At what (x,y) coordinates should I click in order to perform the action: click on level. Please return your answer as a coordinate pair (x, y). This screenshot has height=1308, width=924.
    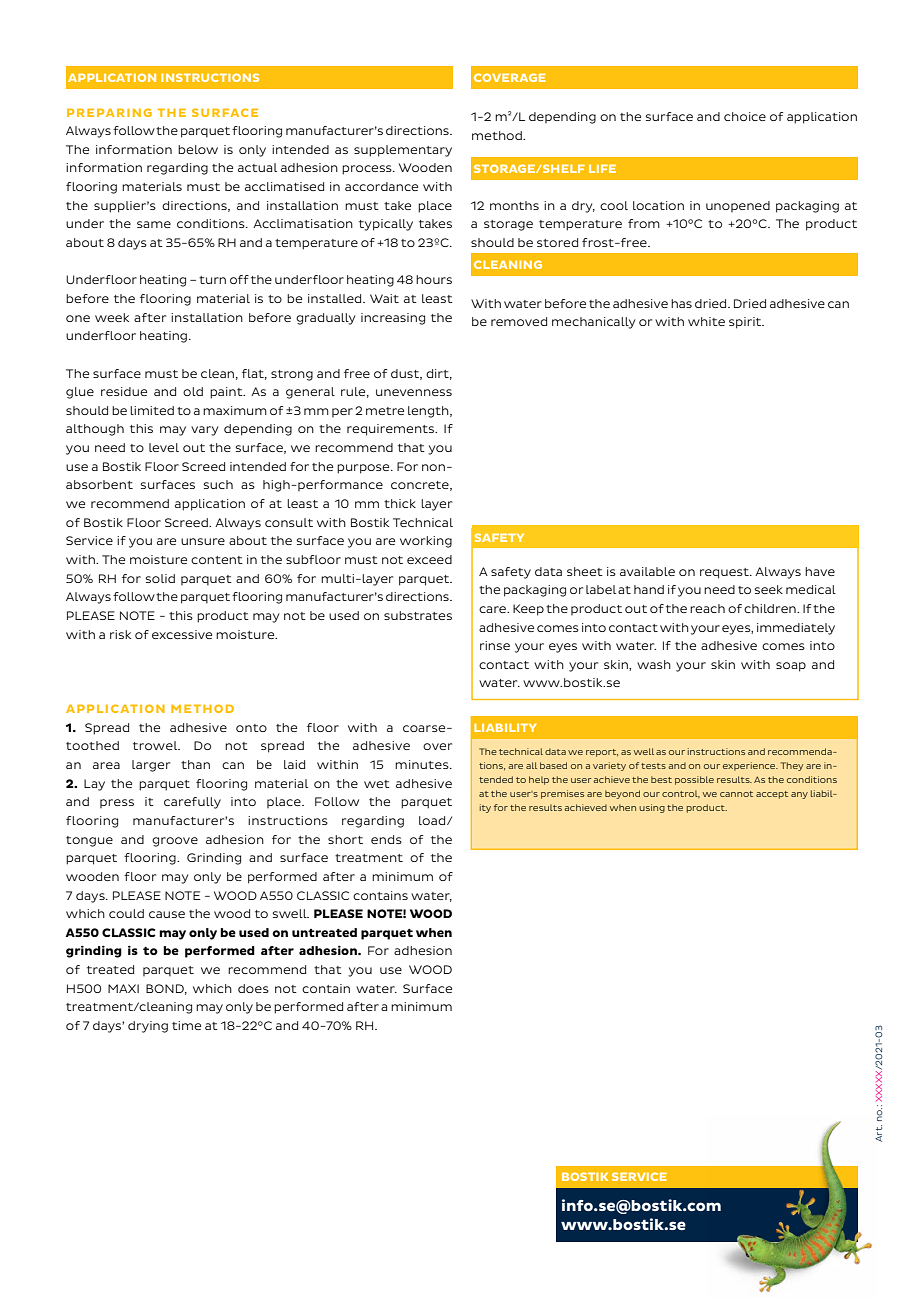
    Looking at the image, I should click on (164, 447).
